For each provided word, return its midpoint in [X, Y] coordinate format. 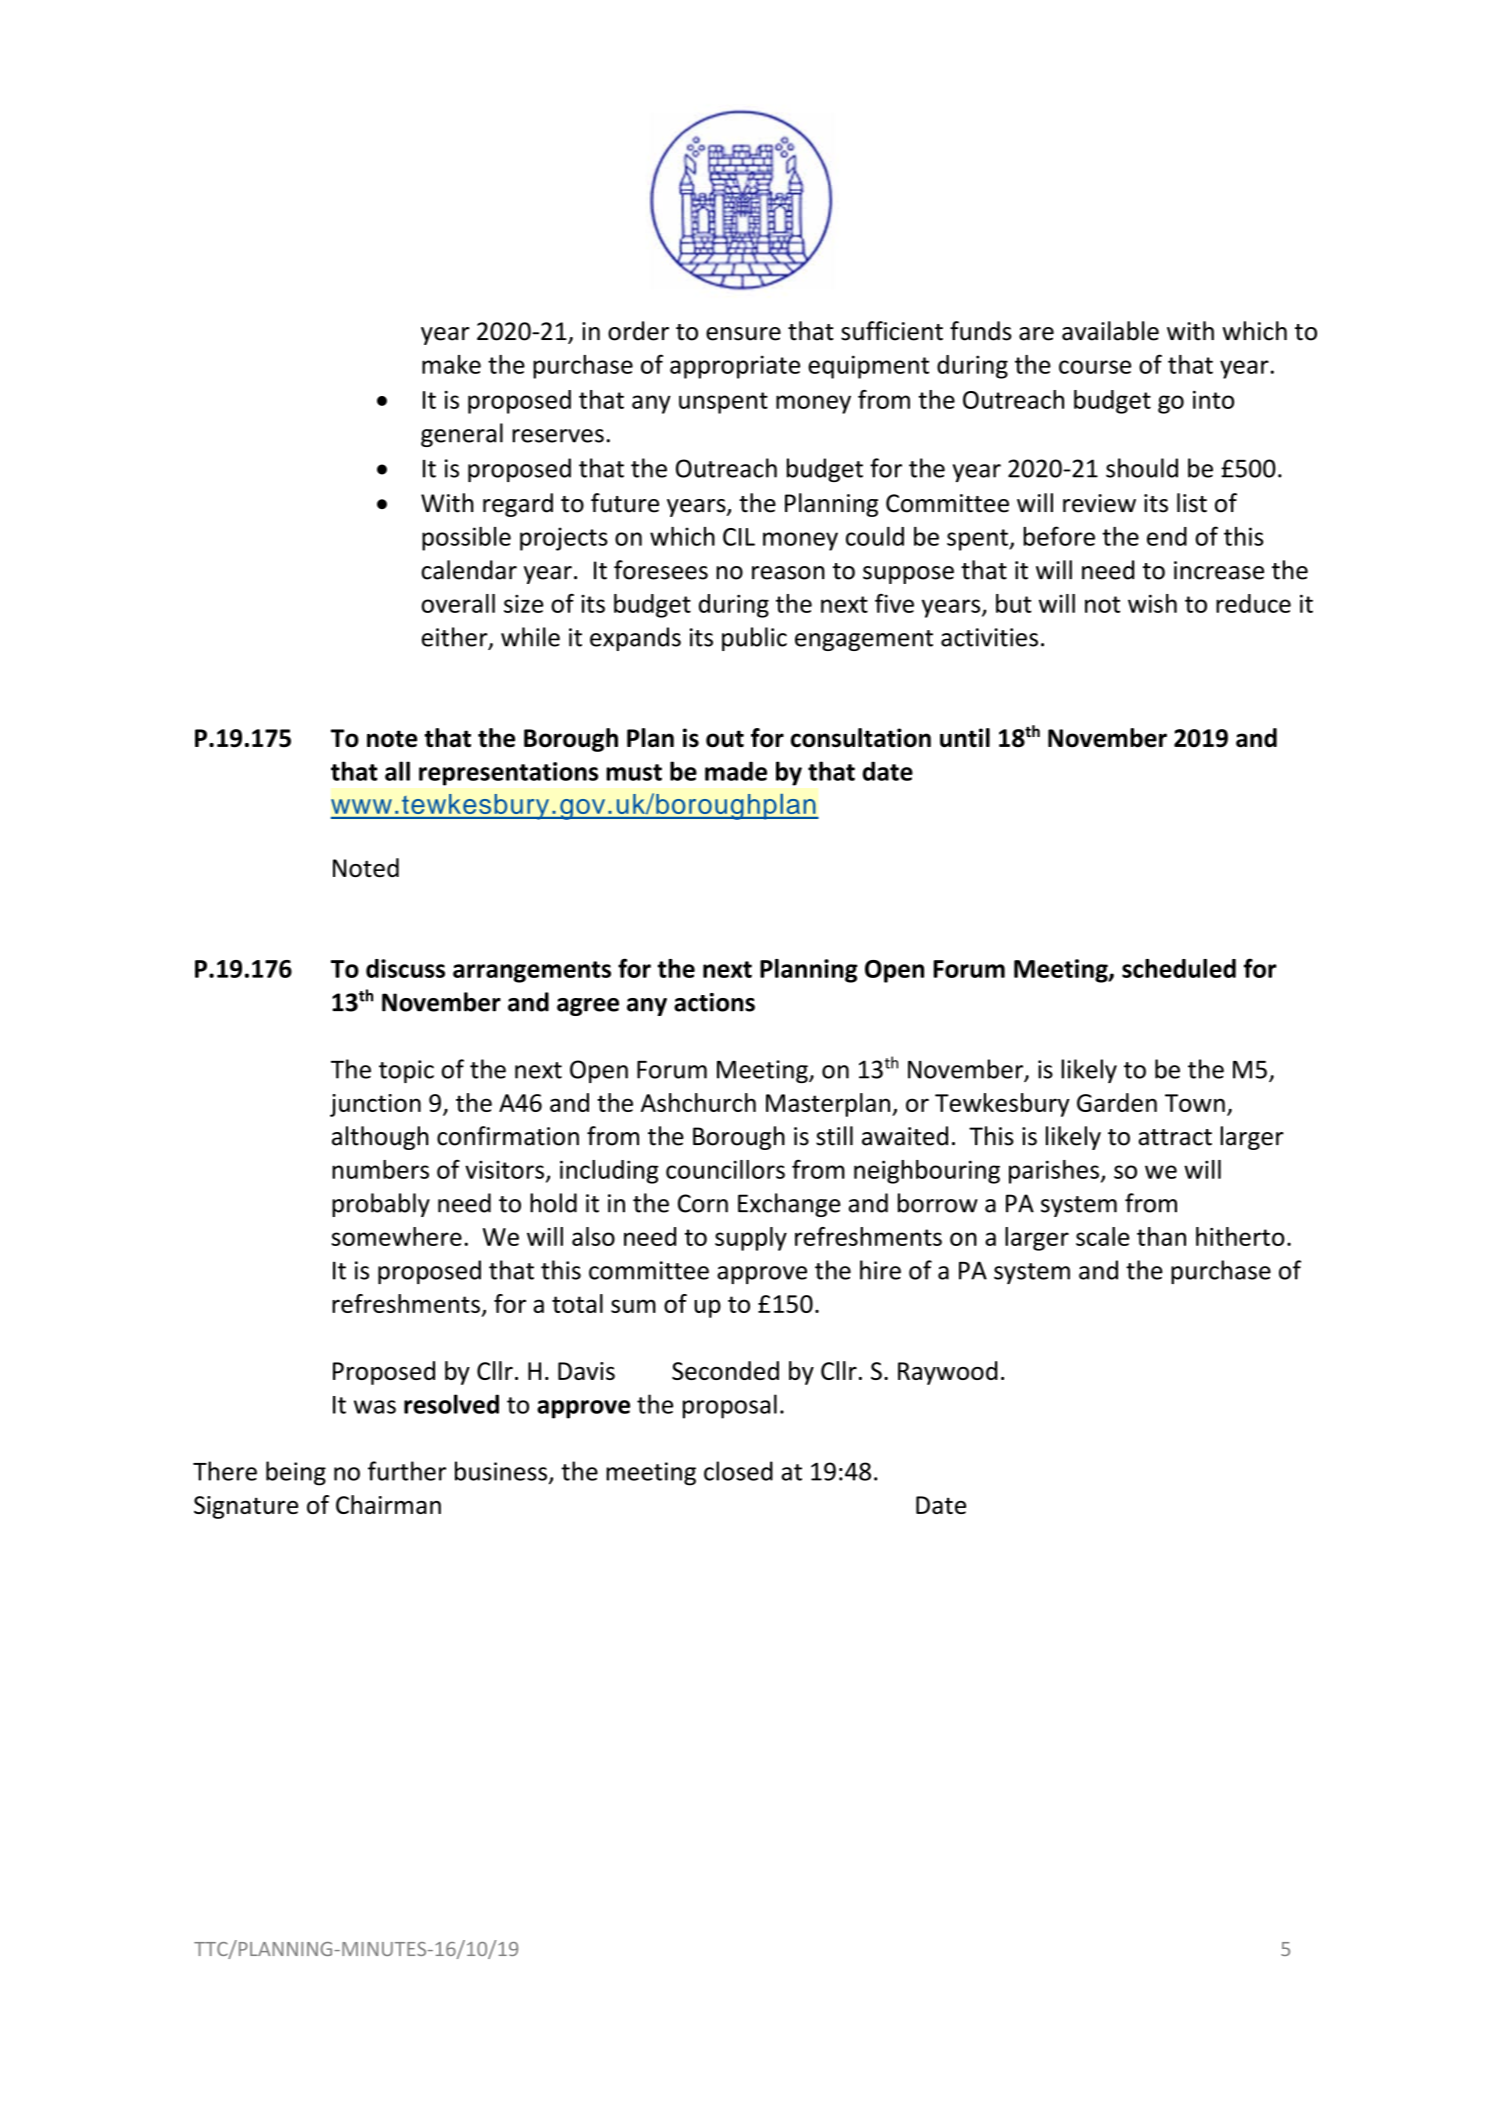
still [834, 1136]
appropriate [735, 367]
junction [375, 1105]
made [736, 771]
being [296, 1473]
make [451, 364]
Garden [1117, 1102]
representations [508, 774]
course [1095, 367]
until [965, 738]
